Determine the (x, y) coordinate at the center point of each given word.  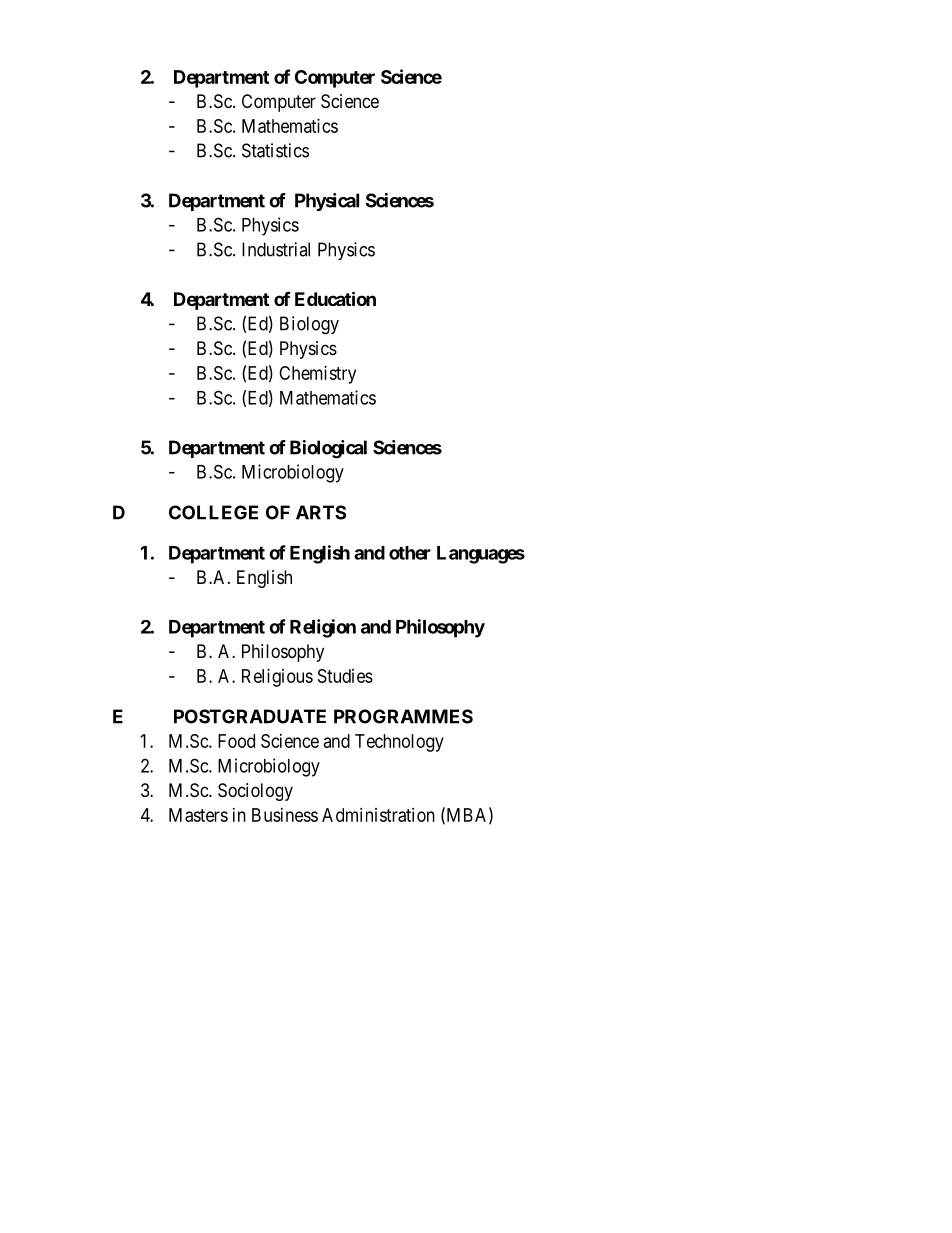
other (410, 553)
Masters (198, 815)
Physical (327, 202)
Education (335, 298)
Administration (378, 815)
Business (285, 815)
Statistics (275, 150)
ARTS (321, 512)
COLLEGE (213, 512)
